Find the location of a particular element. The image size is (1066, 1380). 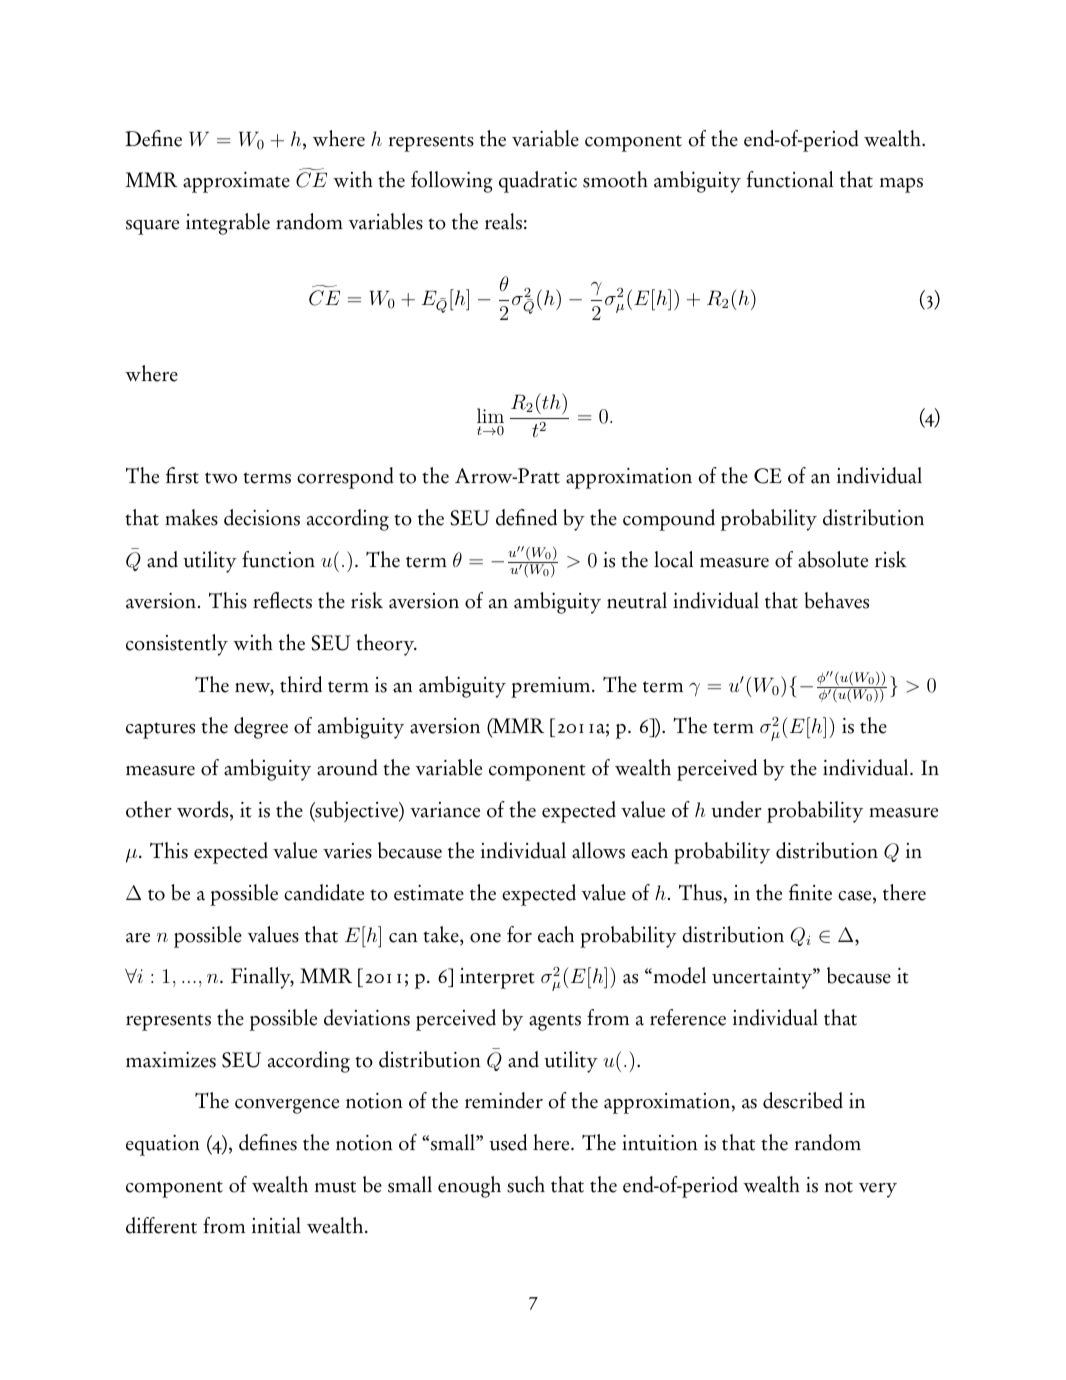

degree is located at coordinates (261, 728).
